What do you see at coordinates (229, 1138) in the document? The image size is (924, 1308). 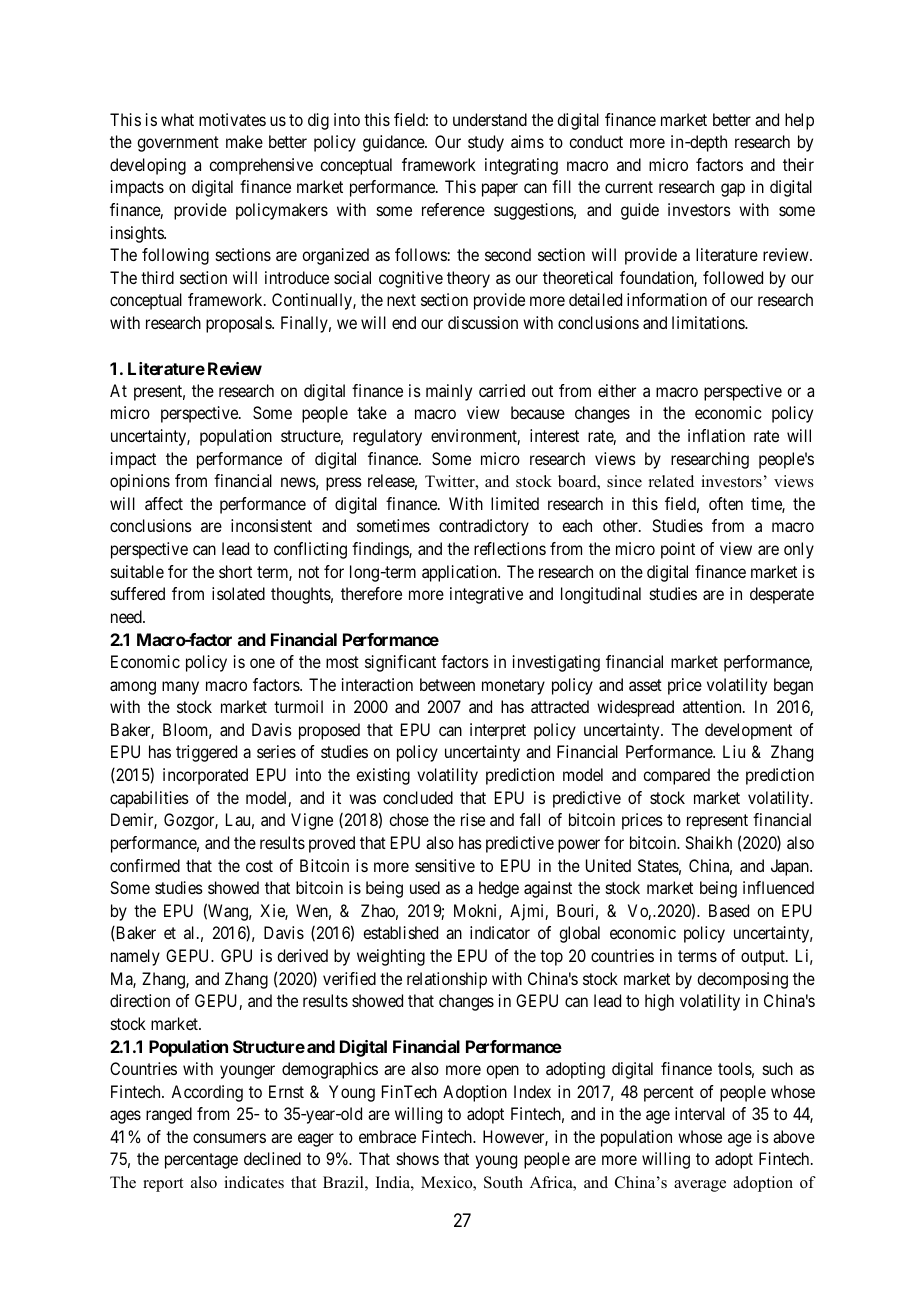 I see `consumers` at bounding box center [229, 1138].
